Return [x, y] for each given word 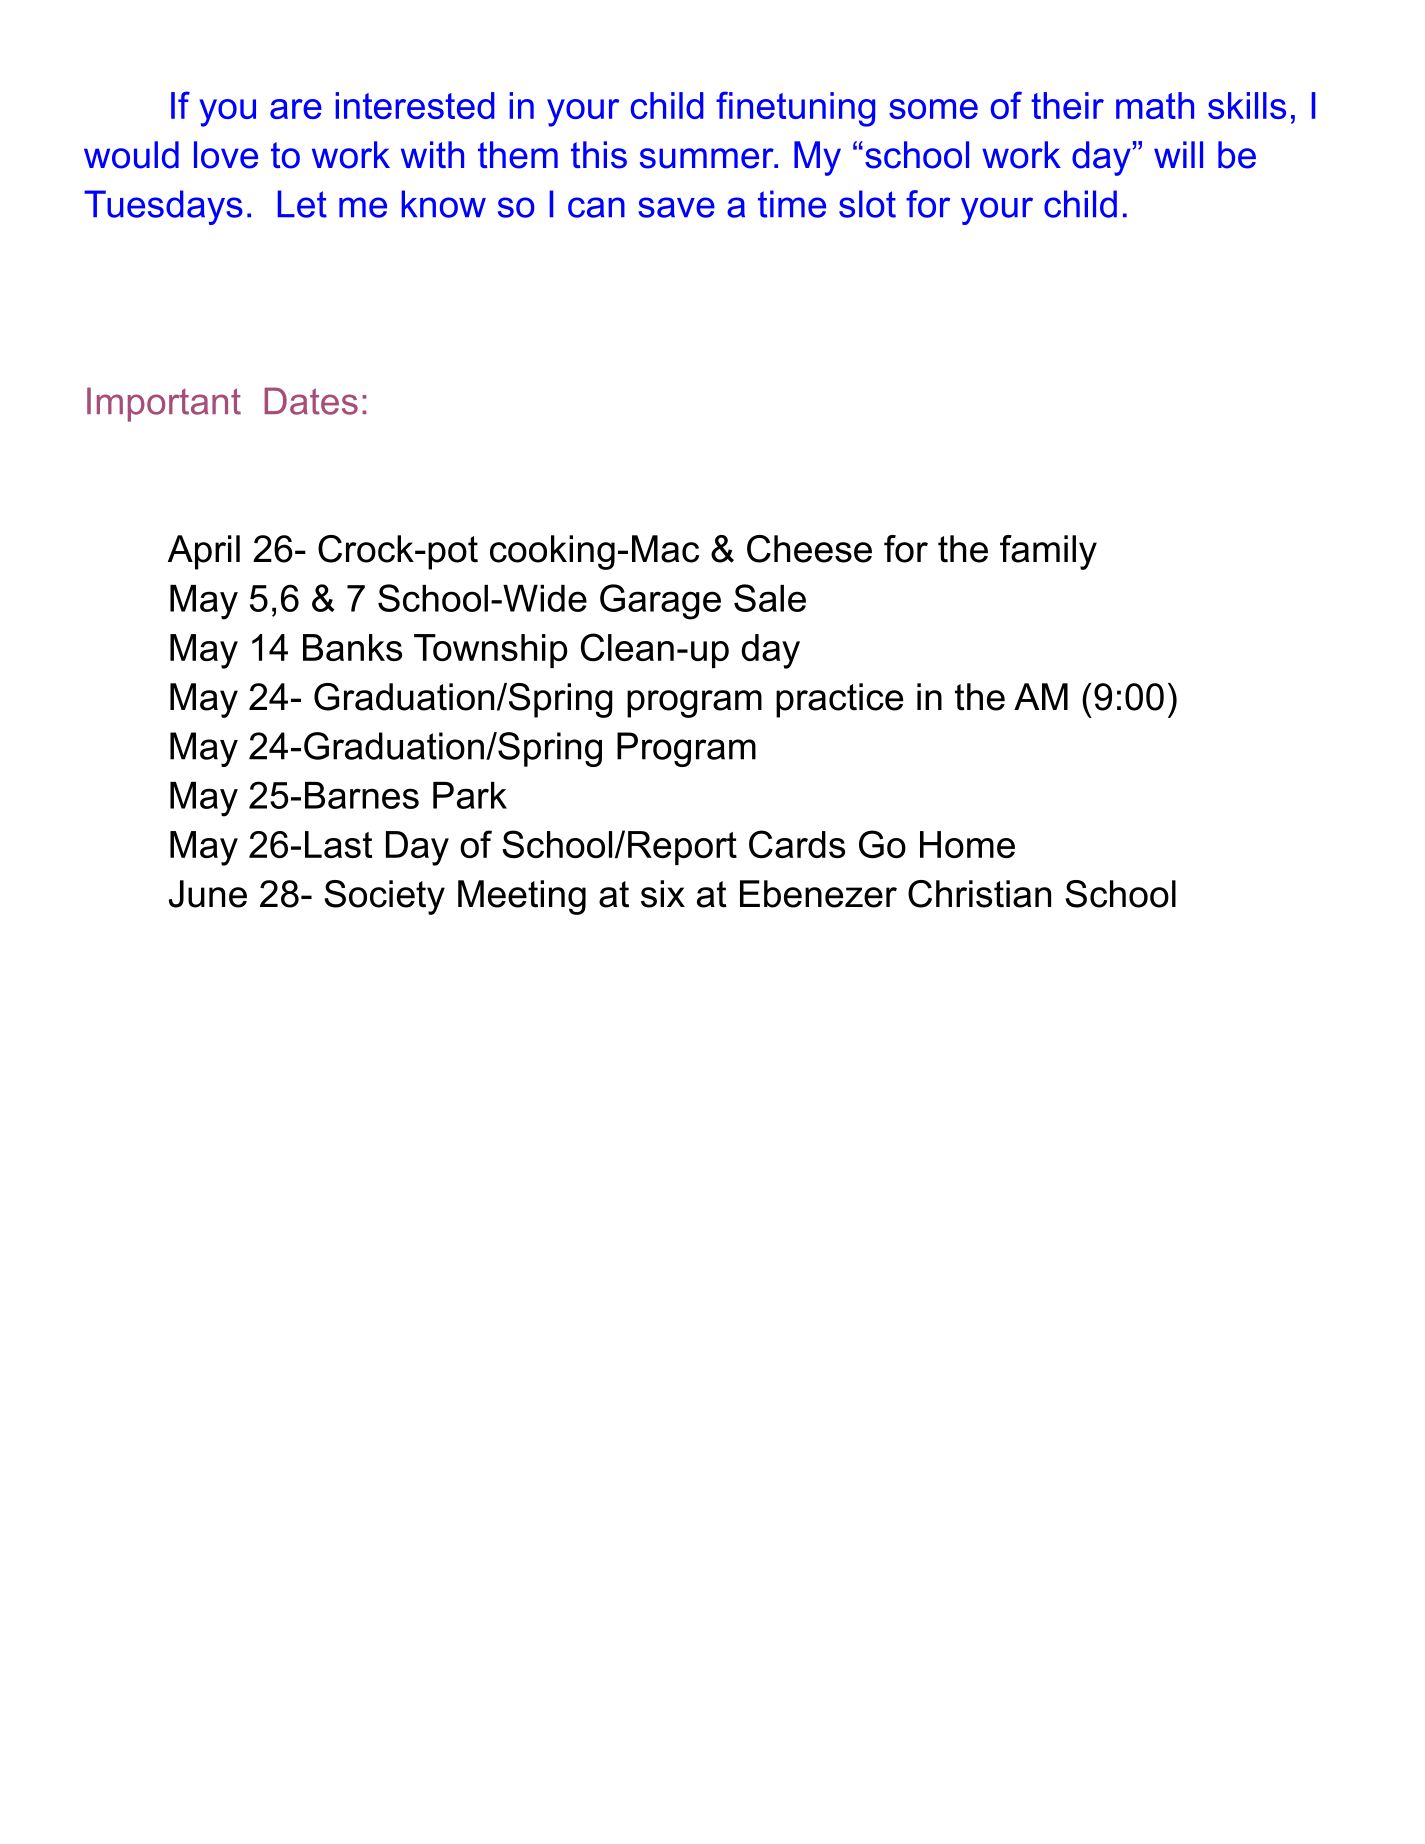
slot [867, 204]
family [1048, 552]
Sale [770, 598]
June [208, 894]
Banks [352, 647]
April [204, 552]
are [296, 109]
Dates [311, 401]
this [599, 155]
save [676, 207]
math [1155, 105]
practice [839, 700]
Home [967, 844]
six [663, 894]
